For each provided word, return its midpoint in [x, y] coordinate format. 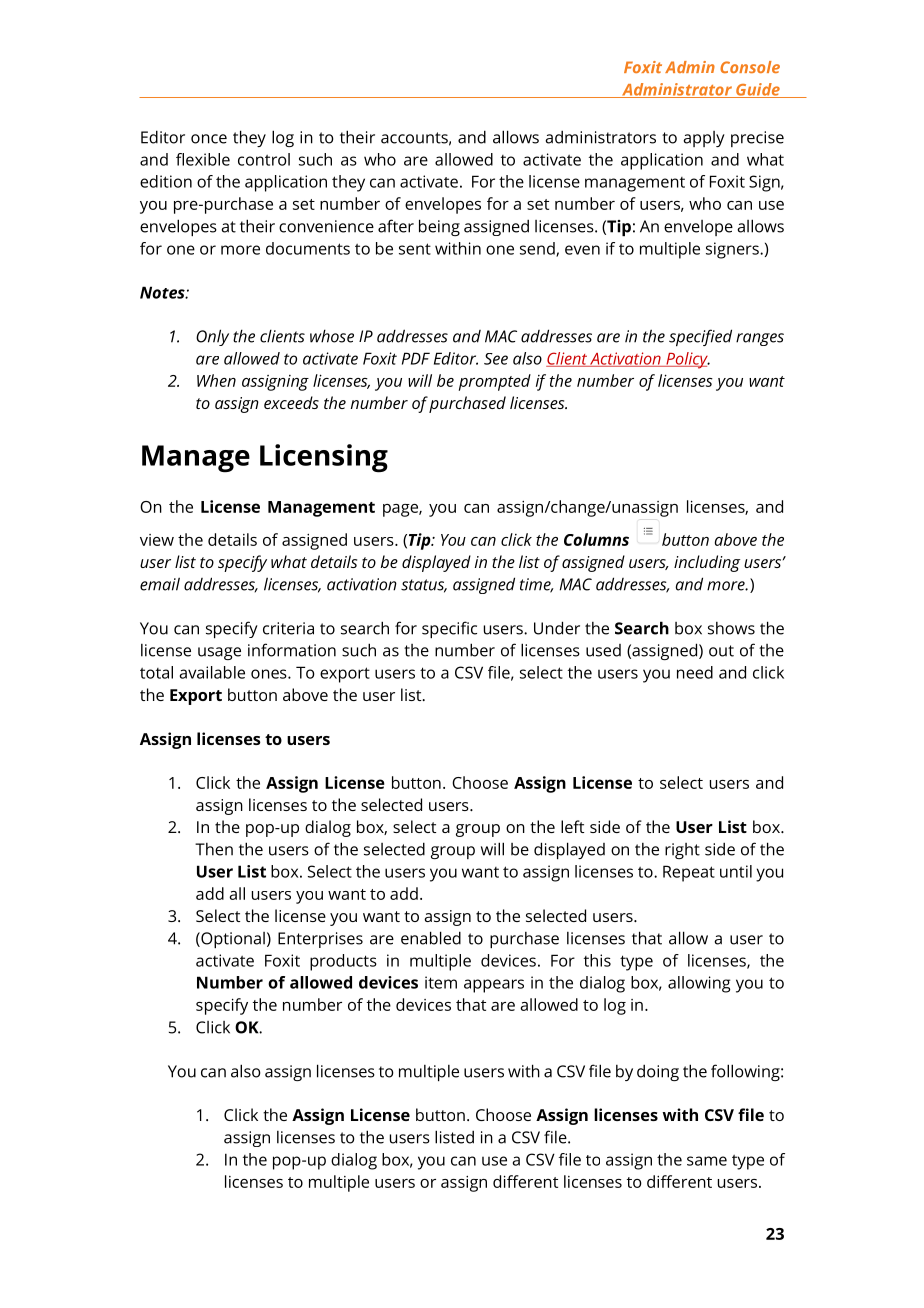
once [209, 139]
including [707, 563]
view [157, 540]
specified [700, 337]
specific [449, 629]
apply [704, 139]
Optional [232, 940]
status [424, 586]
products [343, 962]
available [212, 672]
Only [212, 337]
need [695, 672]
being [439, 227]
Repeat [689, 873]
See [496, 359]
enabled [431, 938]
